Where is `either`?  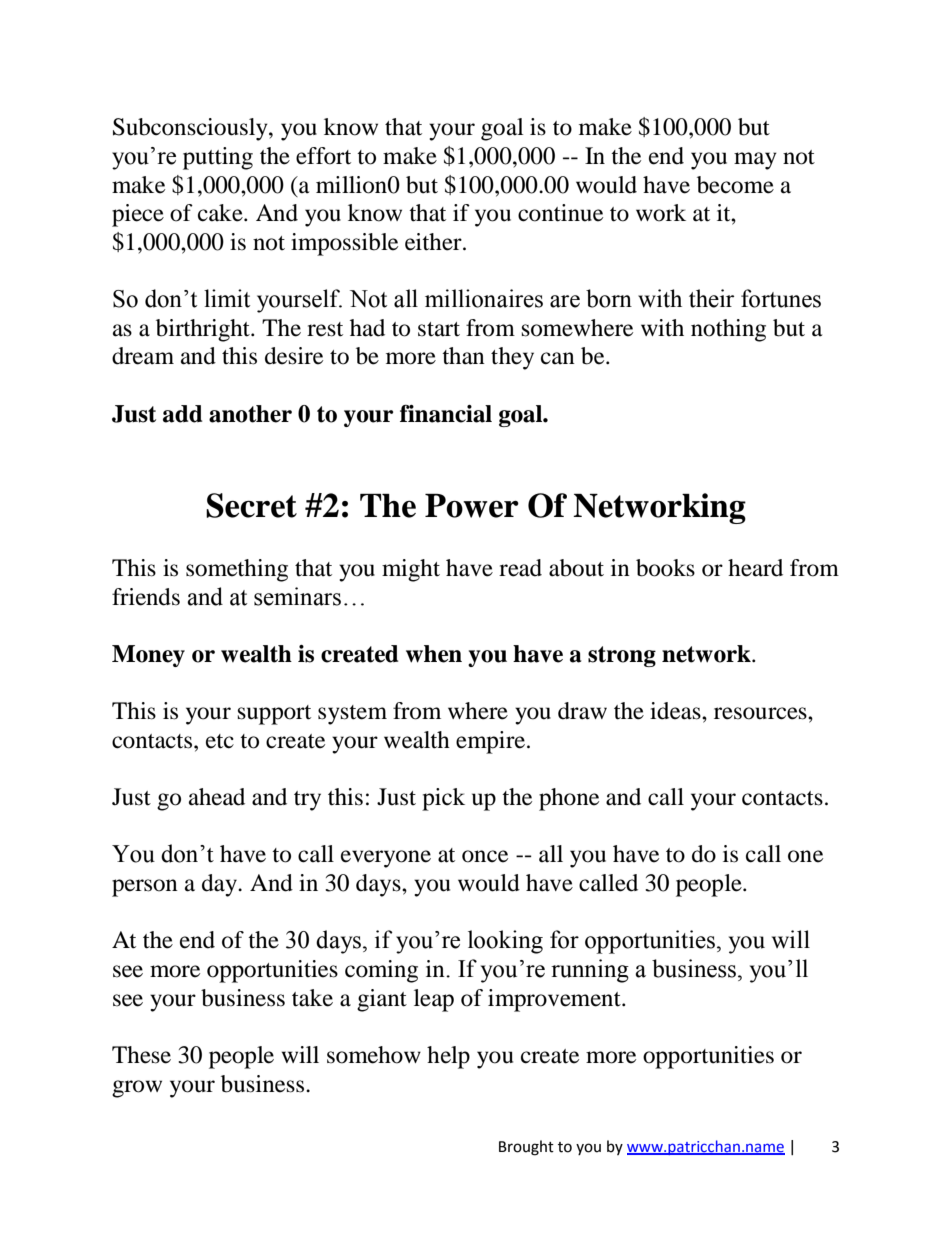 either is located at coordinates (434, 242).
